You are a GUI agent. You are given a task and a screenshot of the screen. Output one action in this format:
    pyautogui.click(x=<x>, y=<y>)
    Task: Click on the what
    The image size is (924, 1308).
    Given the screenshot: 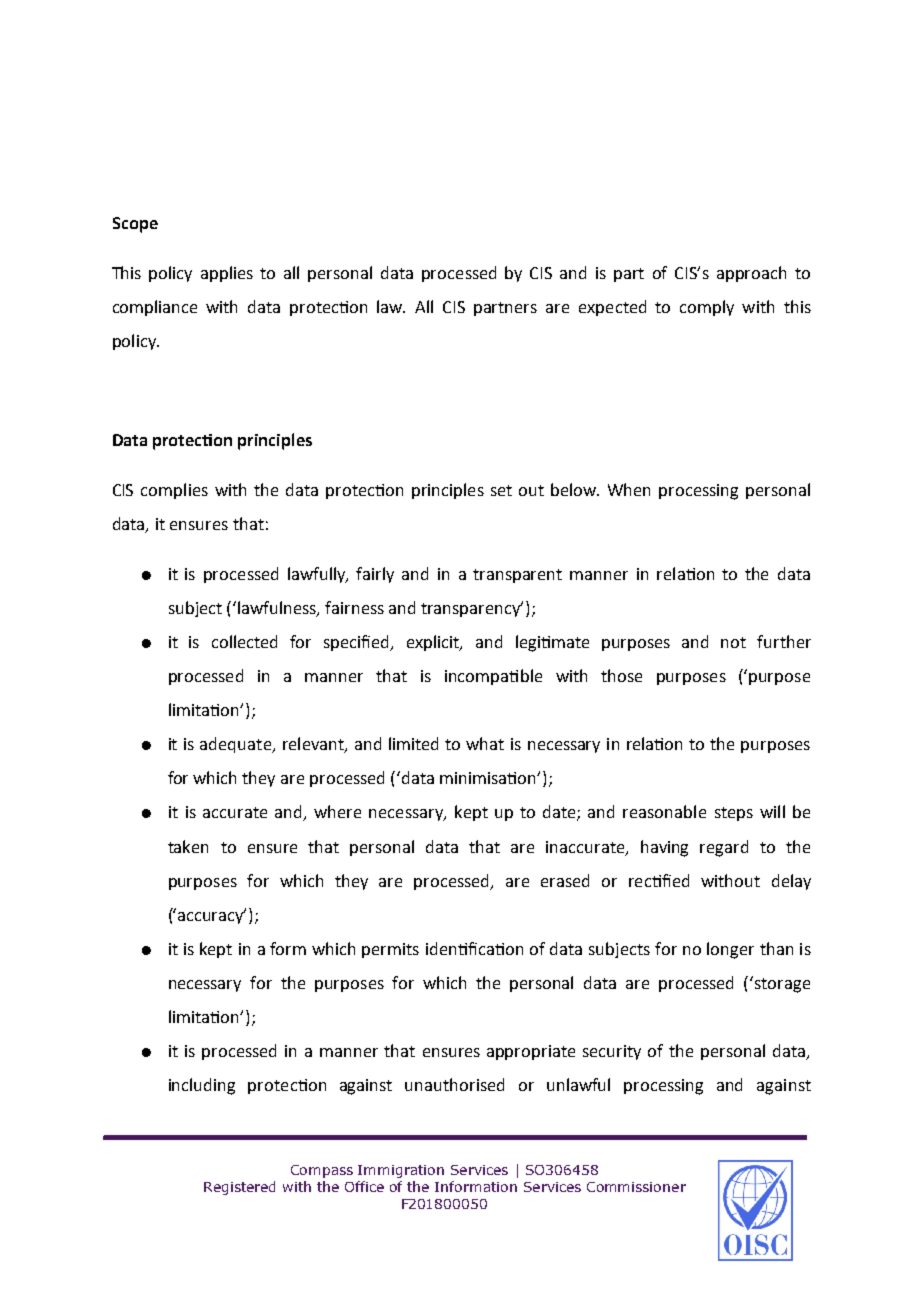 What is the action you would take?
    pyautogui.click(x=485, y=743)
